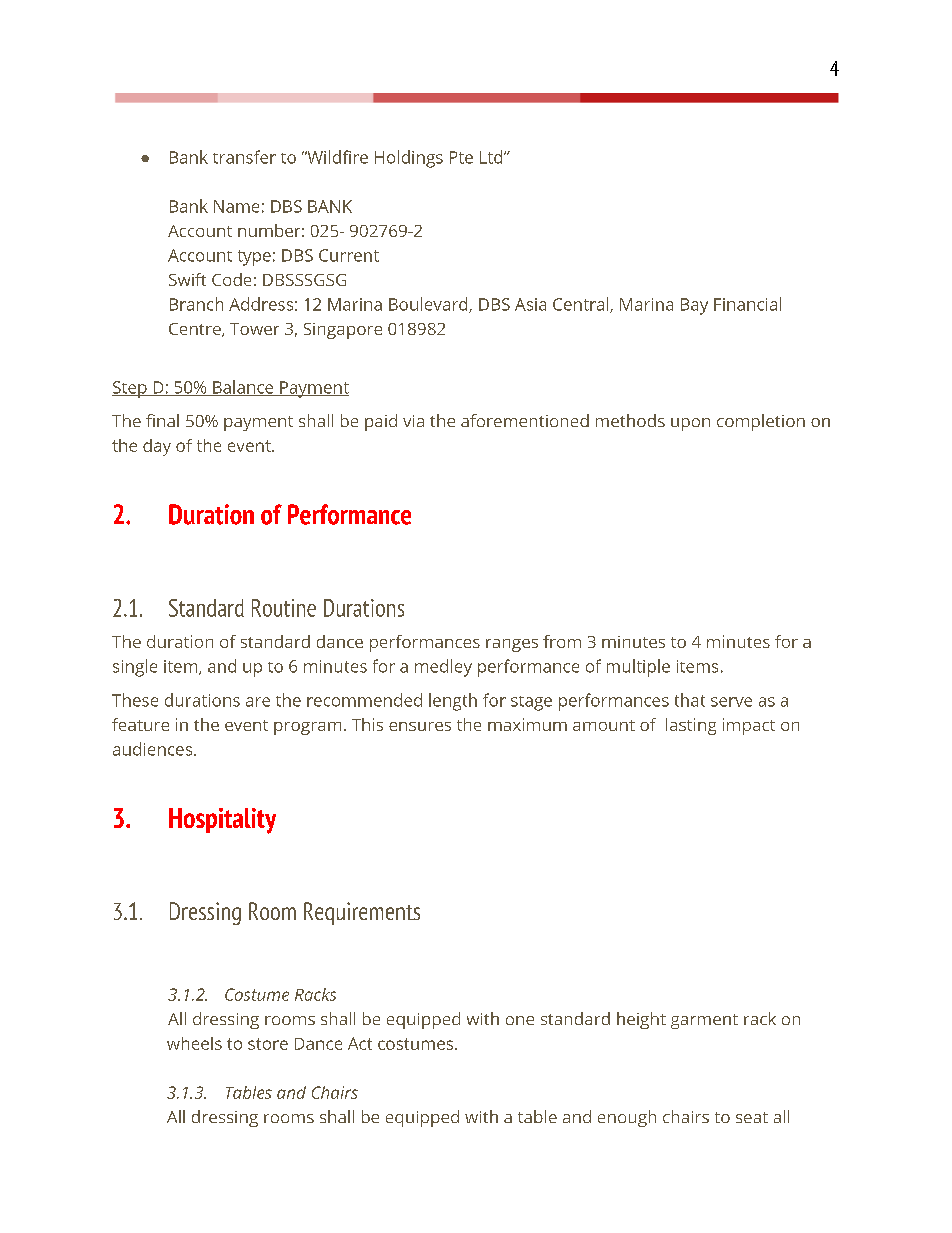  Describe the element at coordinates (752, 1117) in the screenshot. I see `seat` at that location.
